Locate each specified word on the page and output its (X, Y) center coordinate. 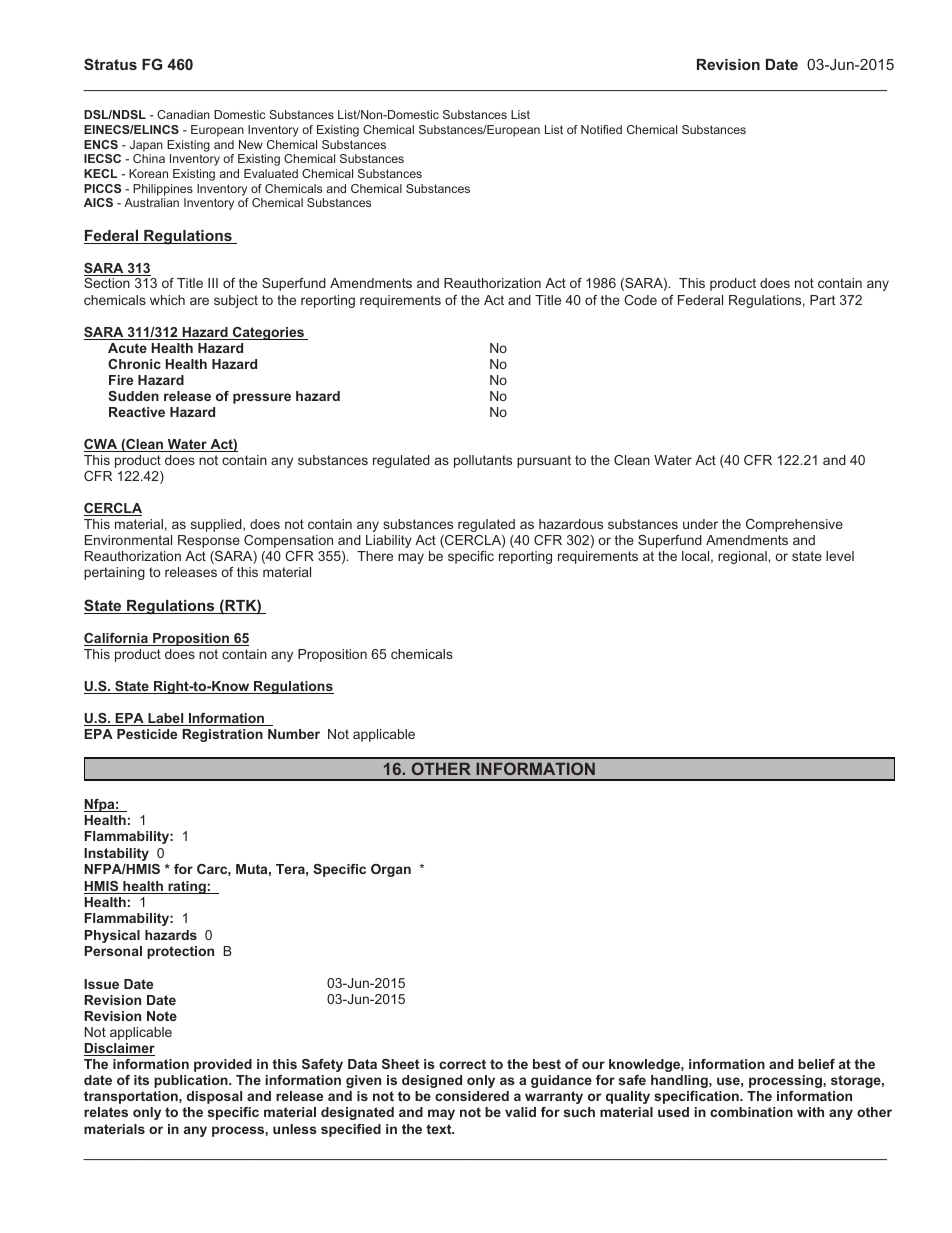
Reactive (137, 412)
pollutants (483, 461)
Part (822, 300)
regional (743, 557)
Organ (391, 870)
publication (192, 1081)
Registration (222, 735)
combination (751, 1112)
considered (472, 1096)
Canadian (183, 114)
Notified (601, 129)
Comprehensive (794, 525)
